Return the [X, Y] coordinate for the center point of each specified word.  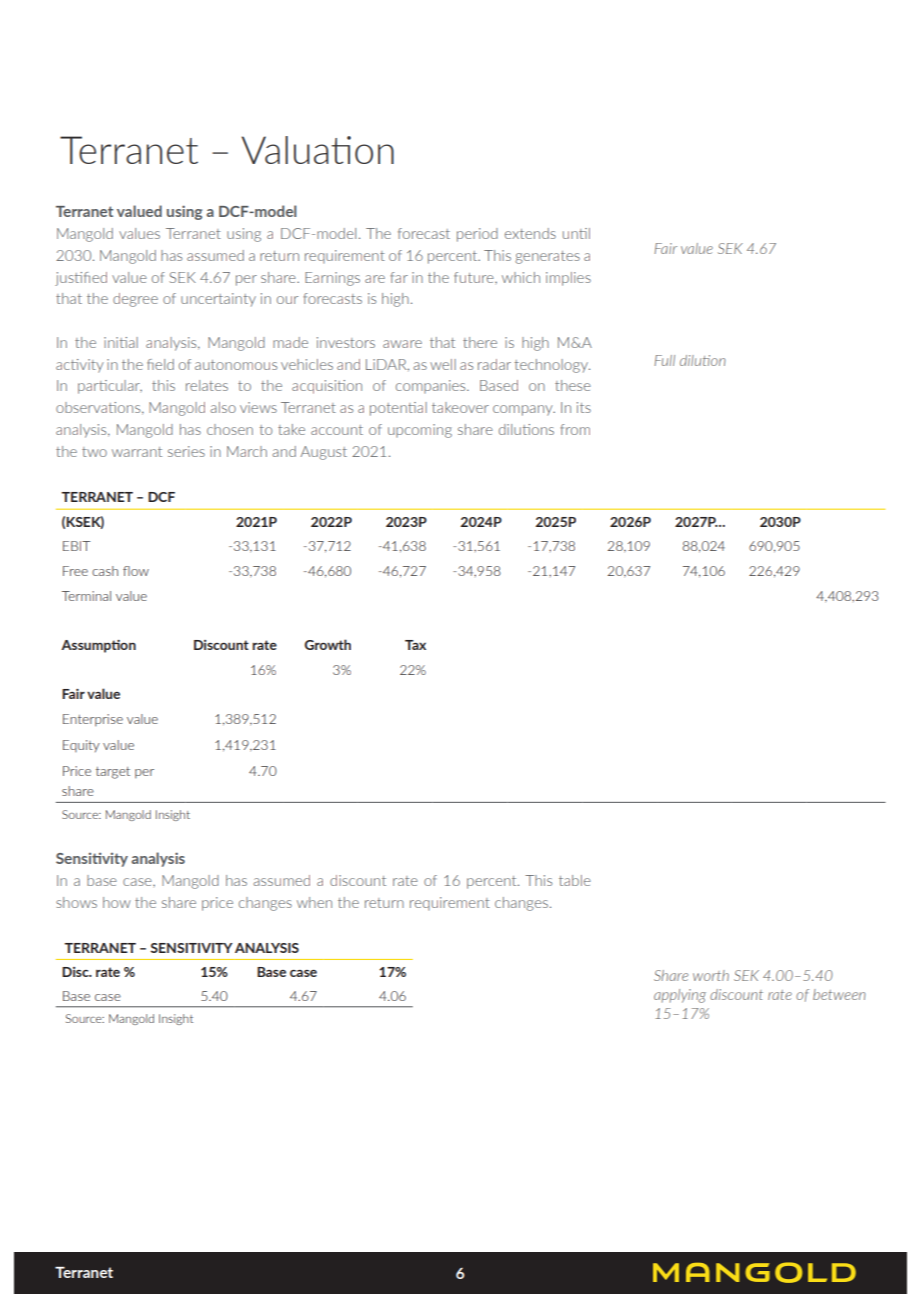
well [443, 364]
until [576, 233]
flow [136, 571]
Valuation [317, 150]
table [575, 880]
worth [711, 975]
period [477, 235]
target [113, 773]
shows [76, 902]
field [160, 364]
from [575, 429]
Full [664, 360]
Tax [415, 645]
